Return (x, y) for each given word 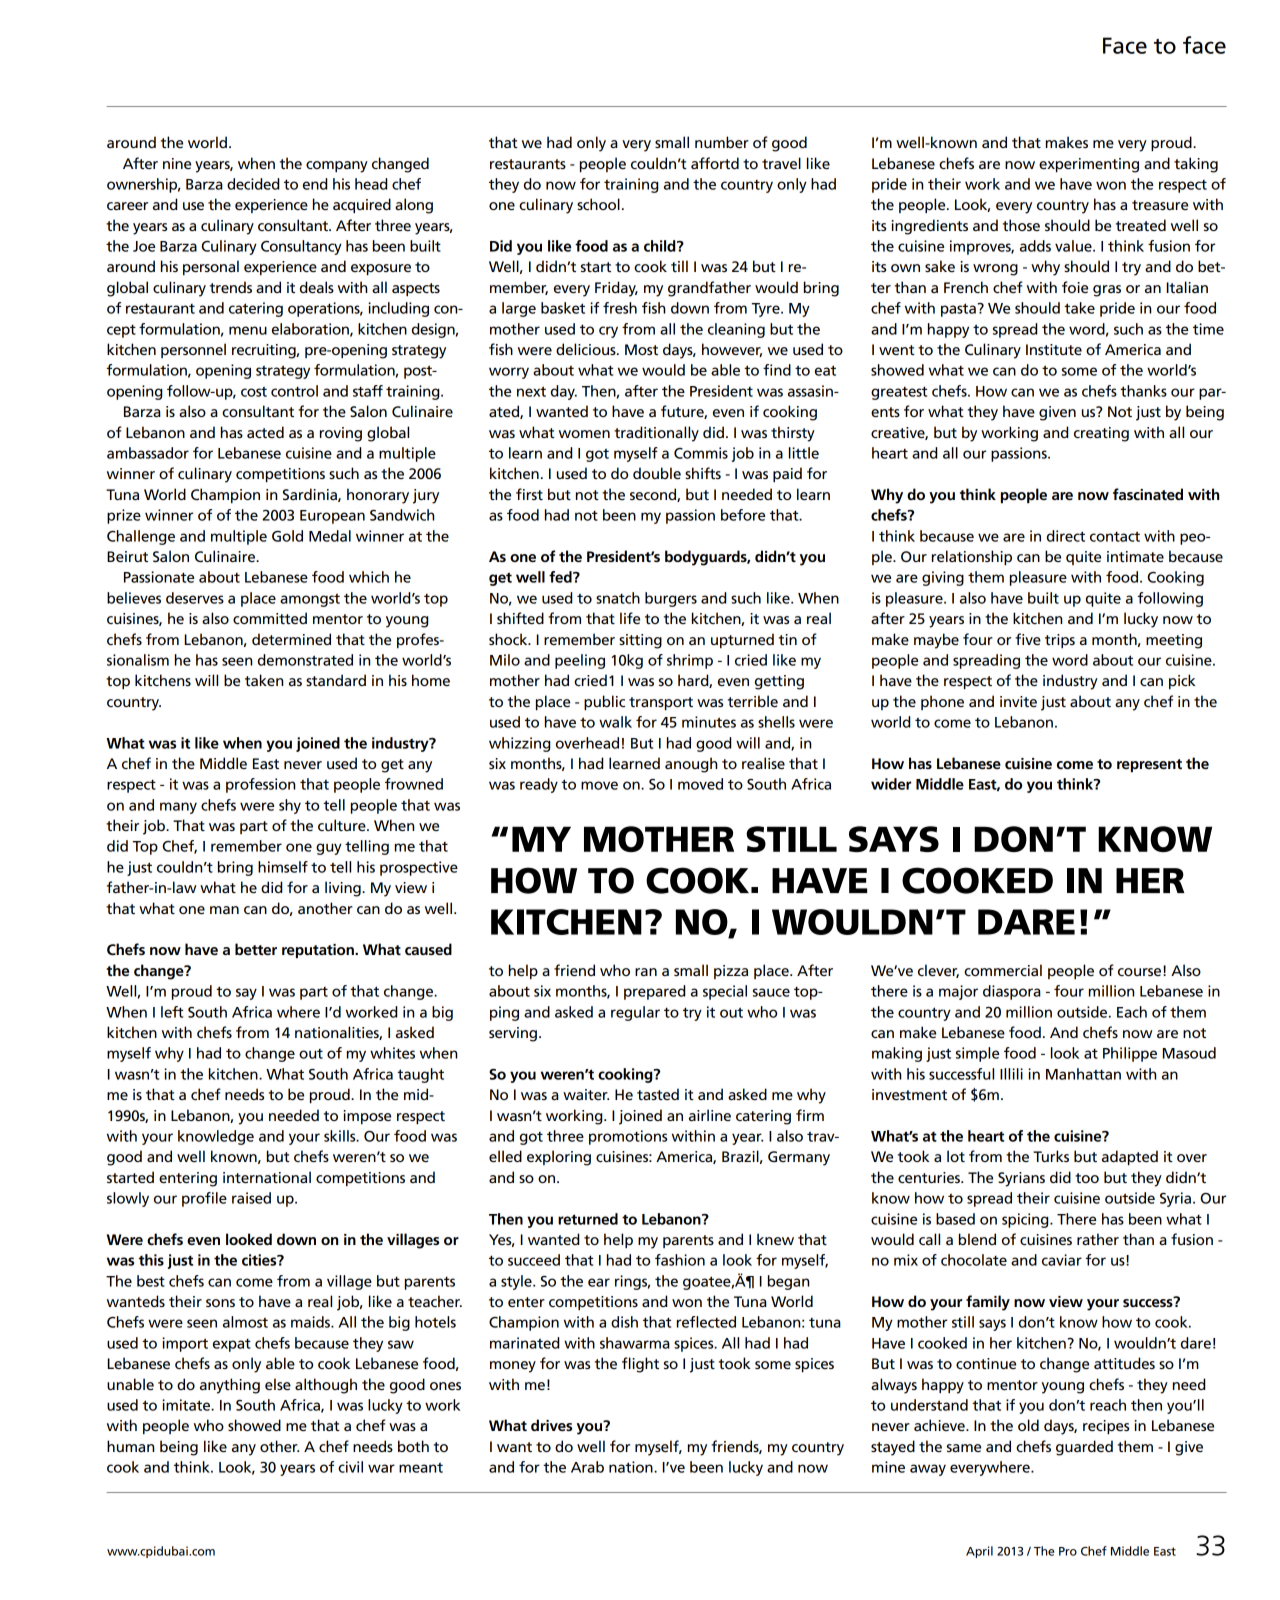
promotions (628, 1137)
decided (253, 184)
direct (1066, 536)
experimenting (1089, 165)
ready (539, 785)
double (657, 473)
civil (350, 1467)
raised (251, 1198)
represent (1149, 765)
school (598, 204)
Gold (287, 536)
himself (283, 867)
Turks (1051, 1156)
